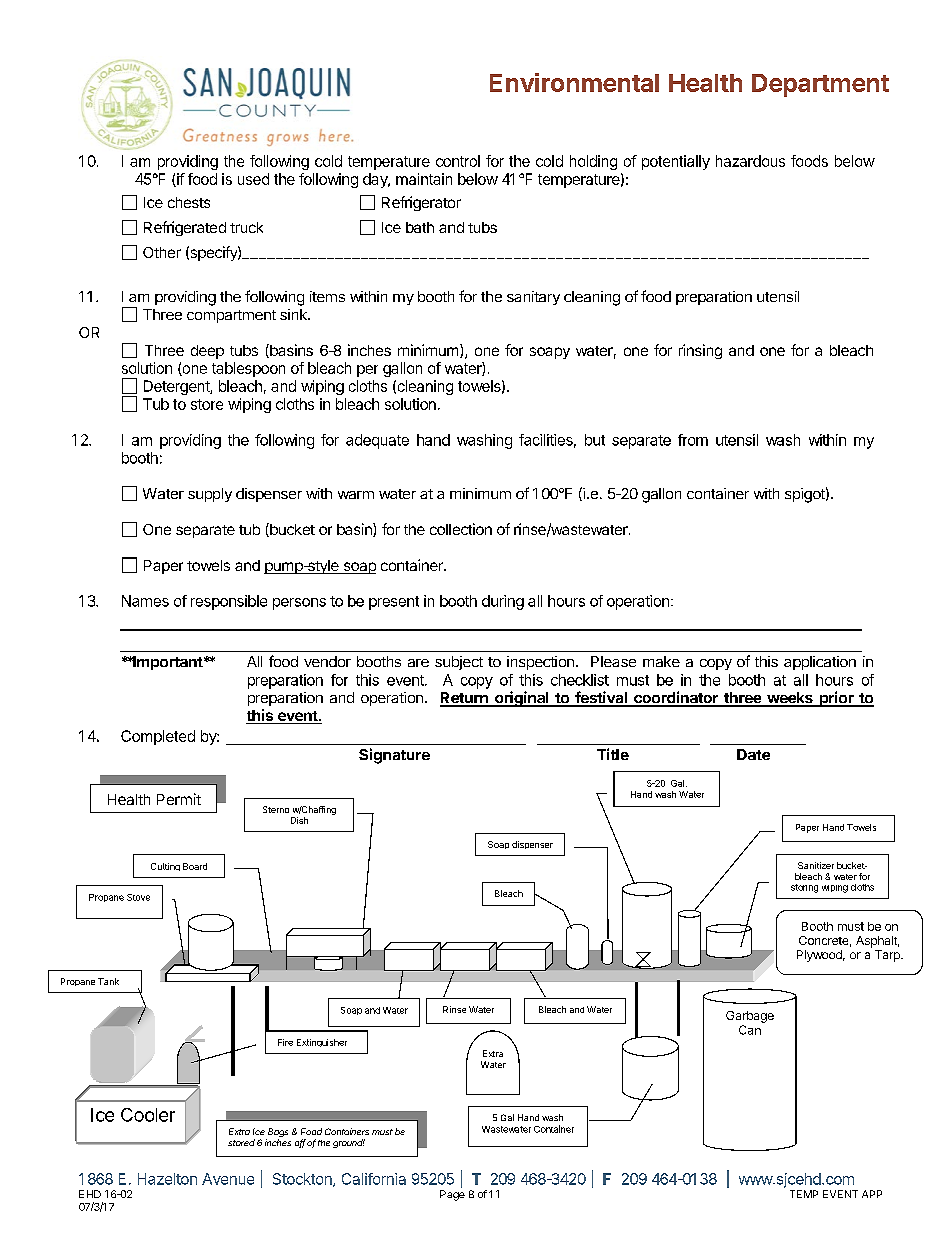 The width and height of the screenshot is (952, 1233). I want to click on from, so click(693, 440).
